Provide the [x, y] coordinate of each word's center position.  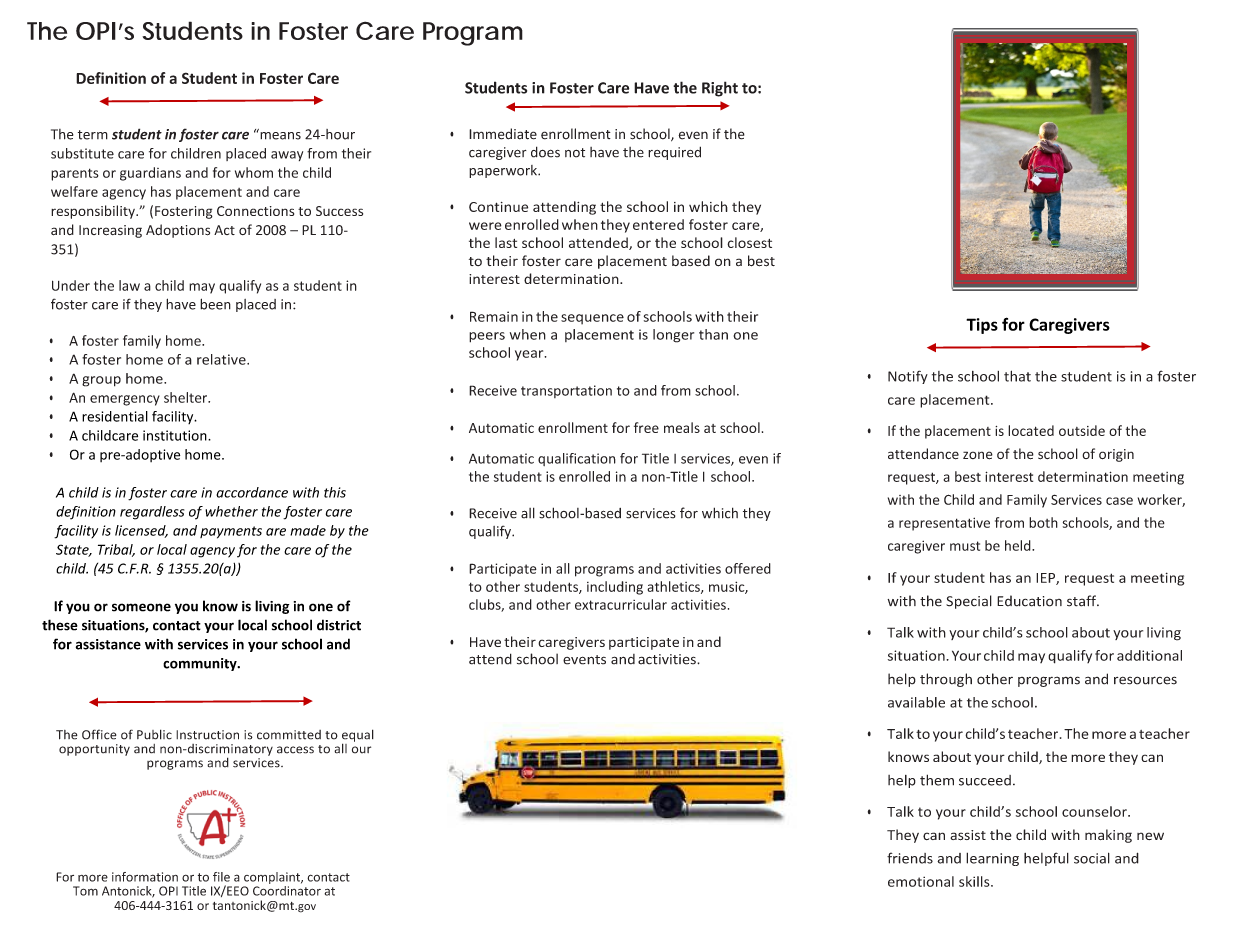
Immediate [503, 134]
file [221, 877]
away [287, 156]
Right [720, 89]
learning [992, 859]
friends [910, 858]
